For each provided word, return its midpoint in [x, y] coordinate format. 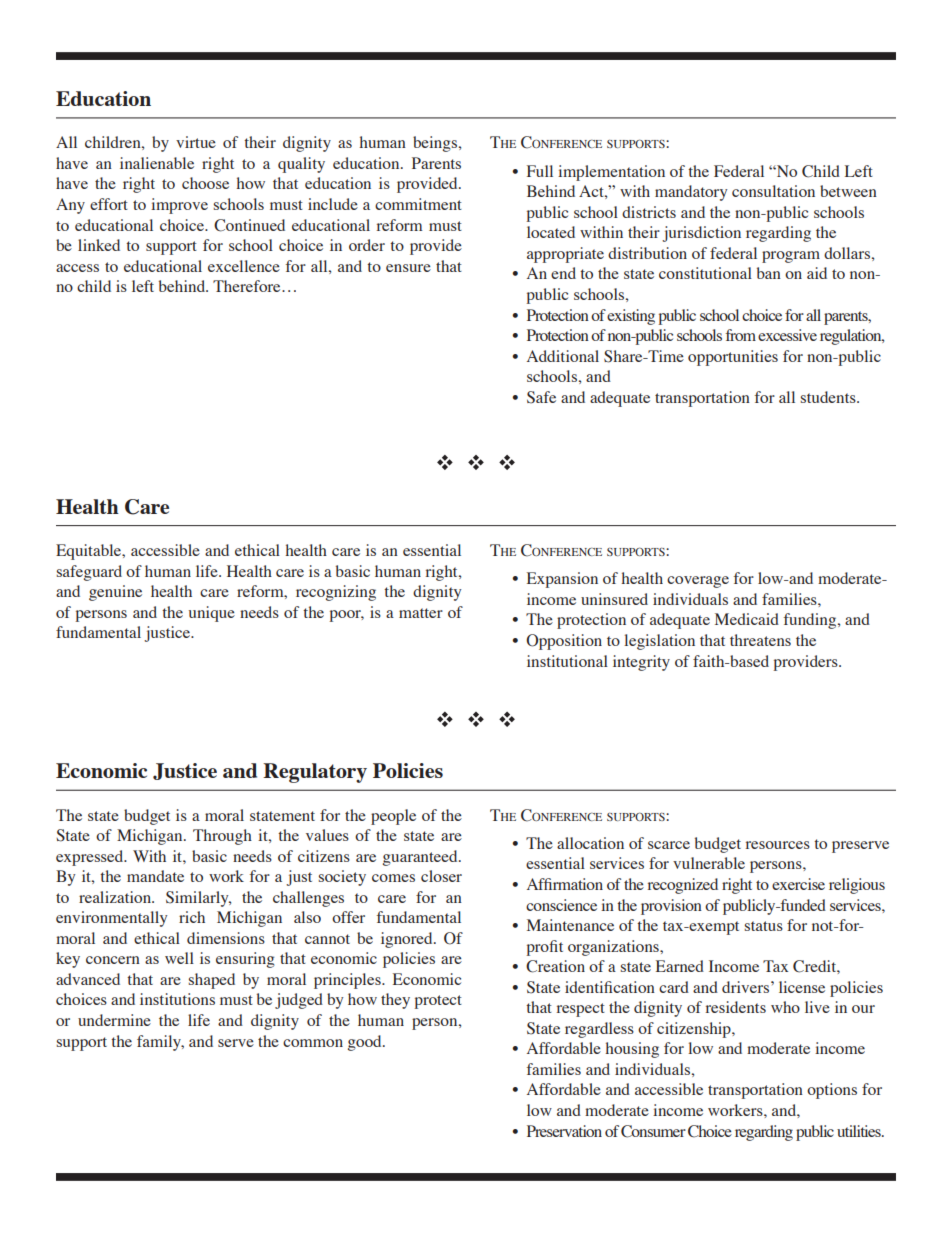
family [160, 1043]
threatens [760, 640]
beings [435, 144]
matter [421, 613]
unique [212, 614]
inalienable [157, 163]
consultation [773, 191]
